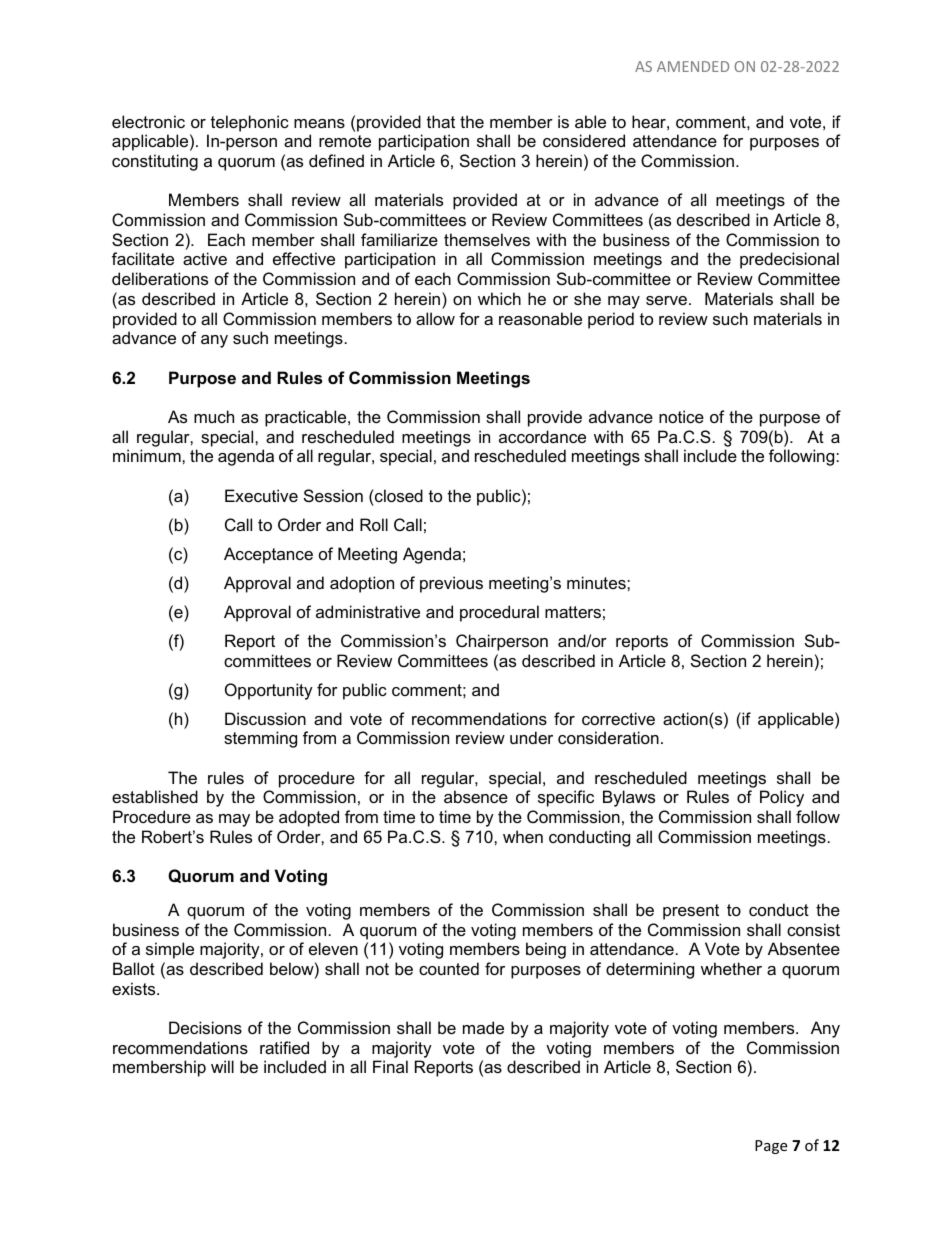 The image size is (952, 1233). I want to click on serve, so click(666, 300).
